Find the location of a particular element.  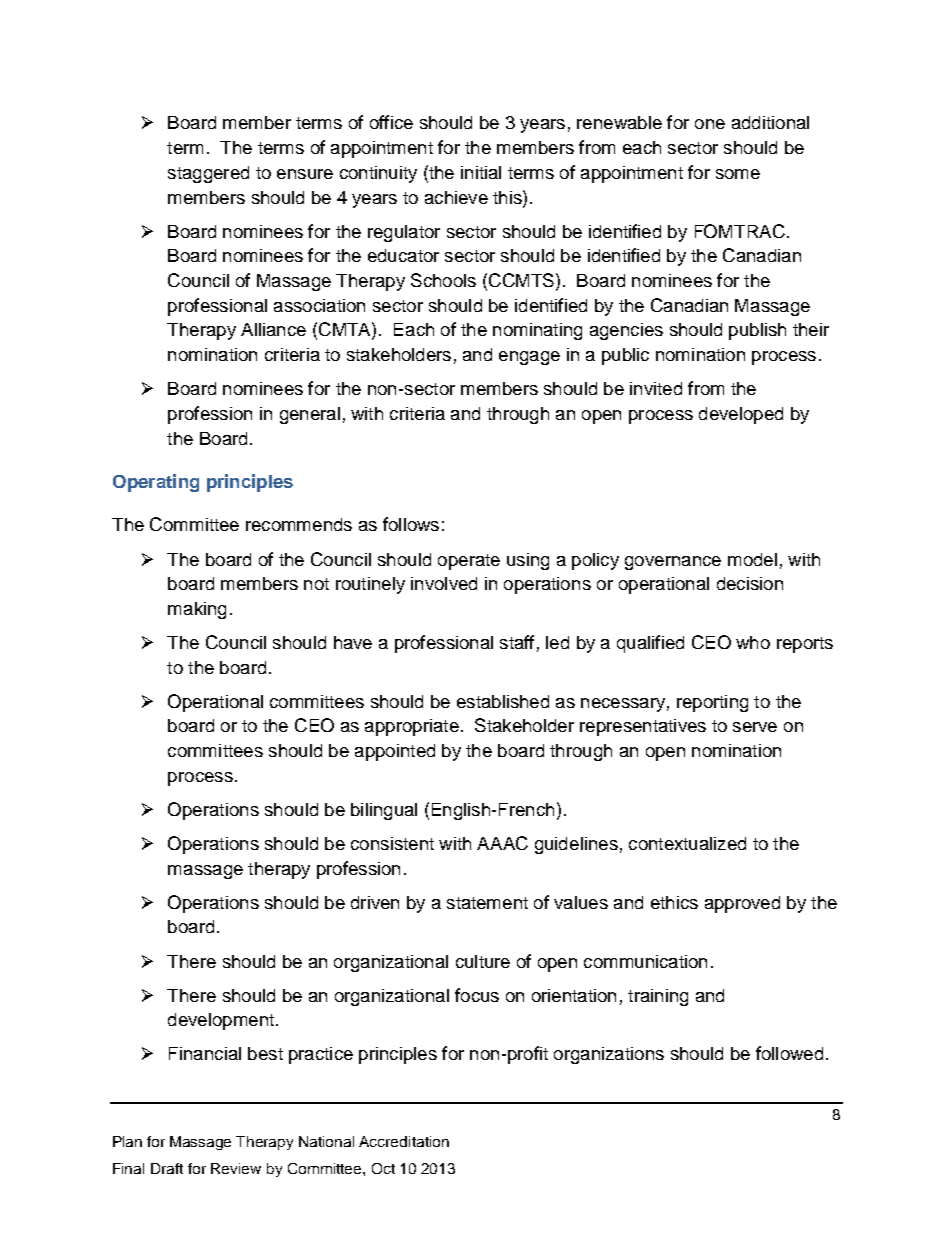

followed is located at coordinates (789, 1053).
